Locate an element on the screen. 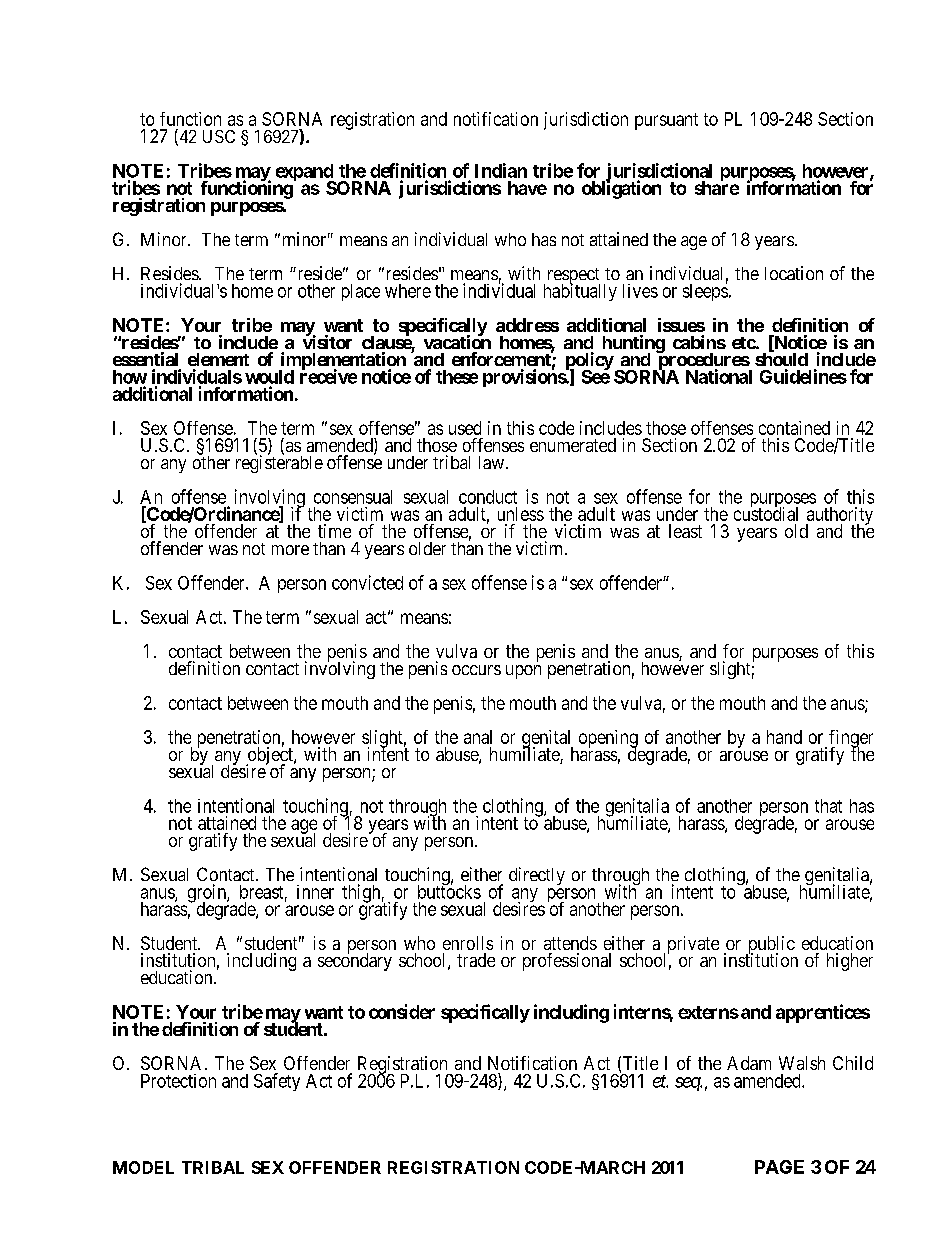 The height and width of the screenshot is (1233, 952). more is located at coordinates (290, 550).
